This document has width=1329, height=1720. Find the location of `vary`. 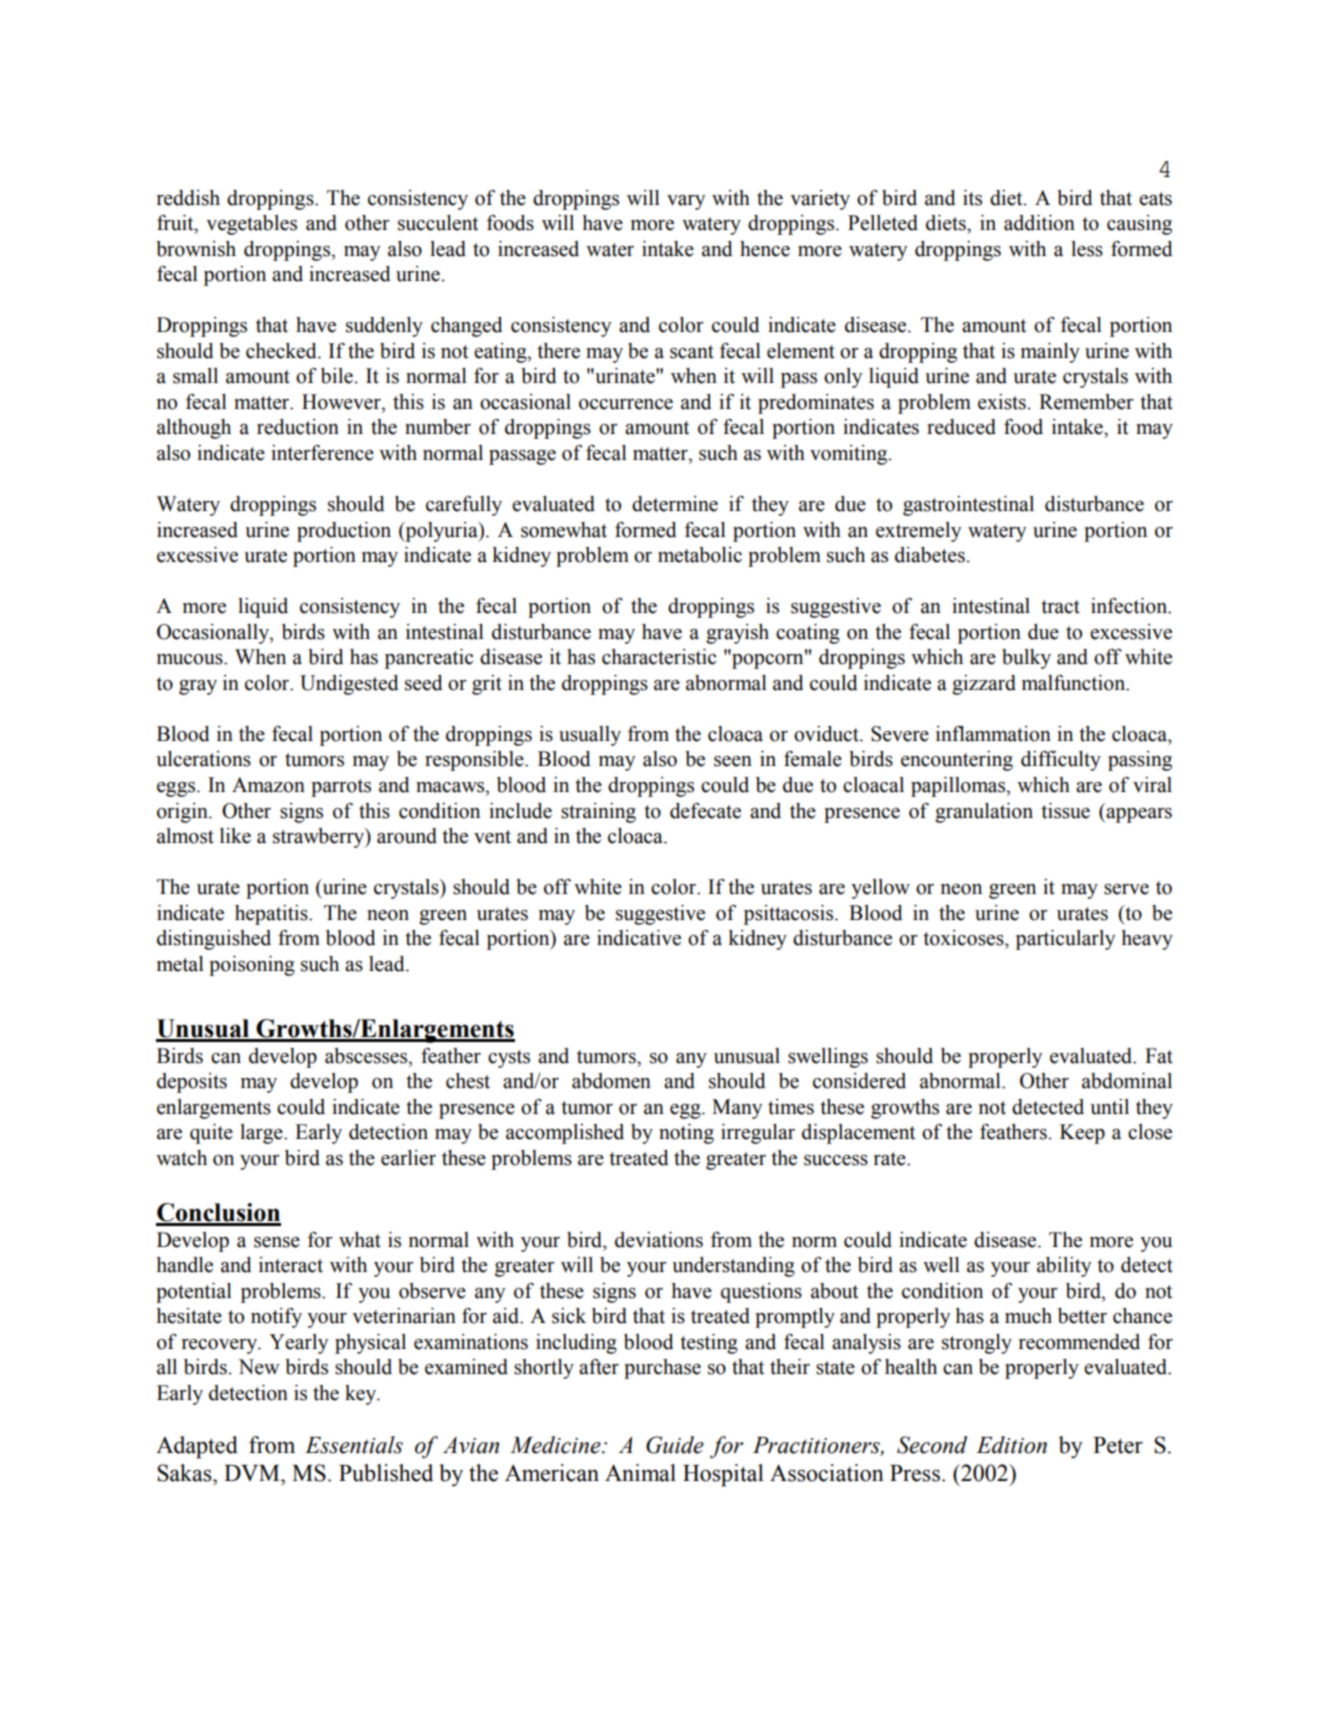

vary is located at coordinates (686, 202).
